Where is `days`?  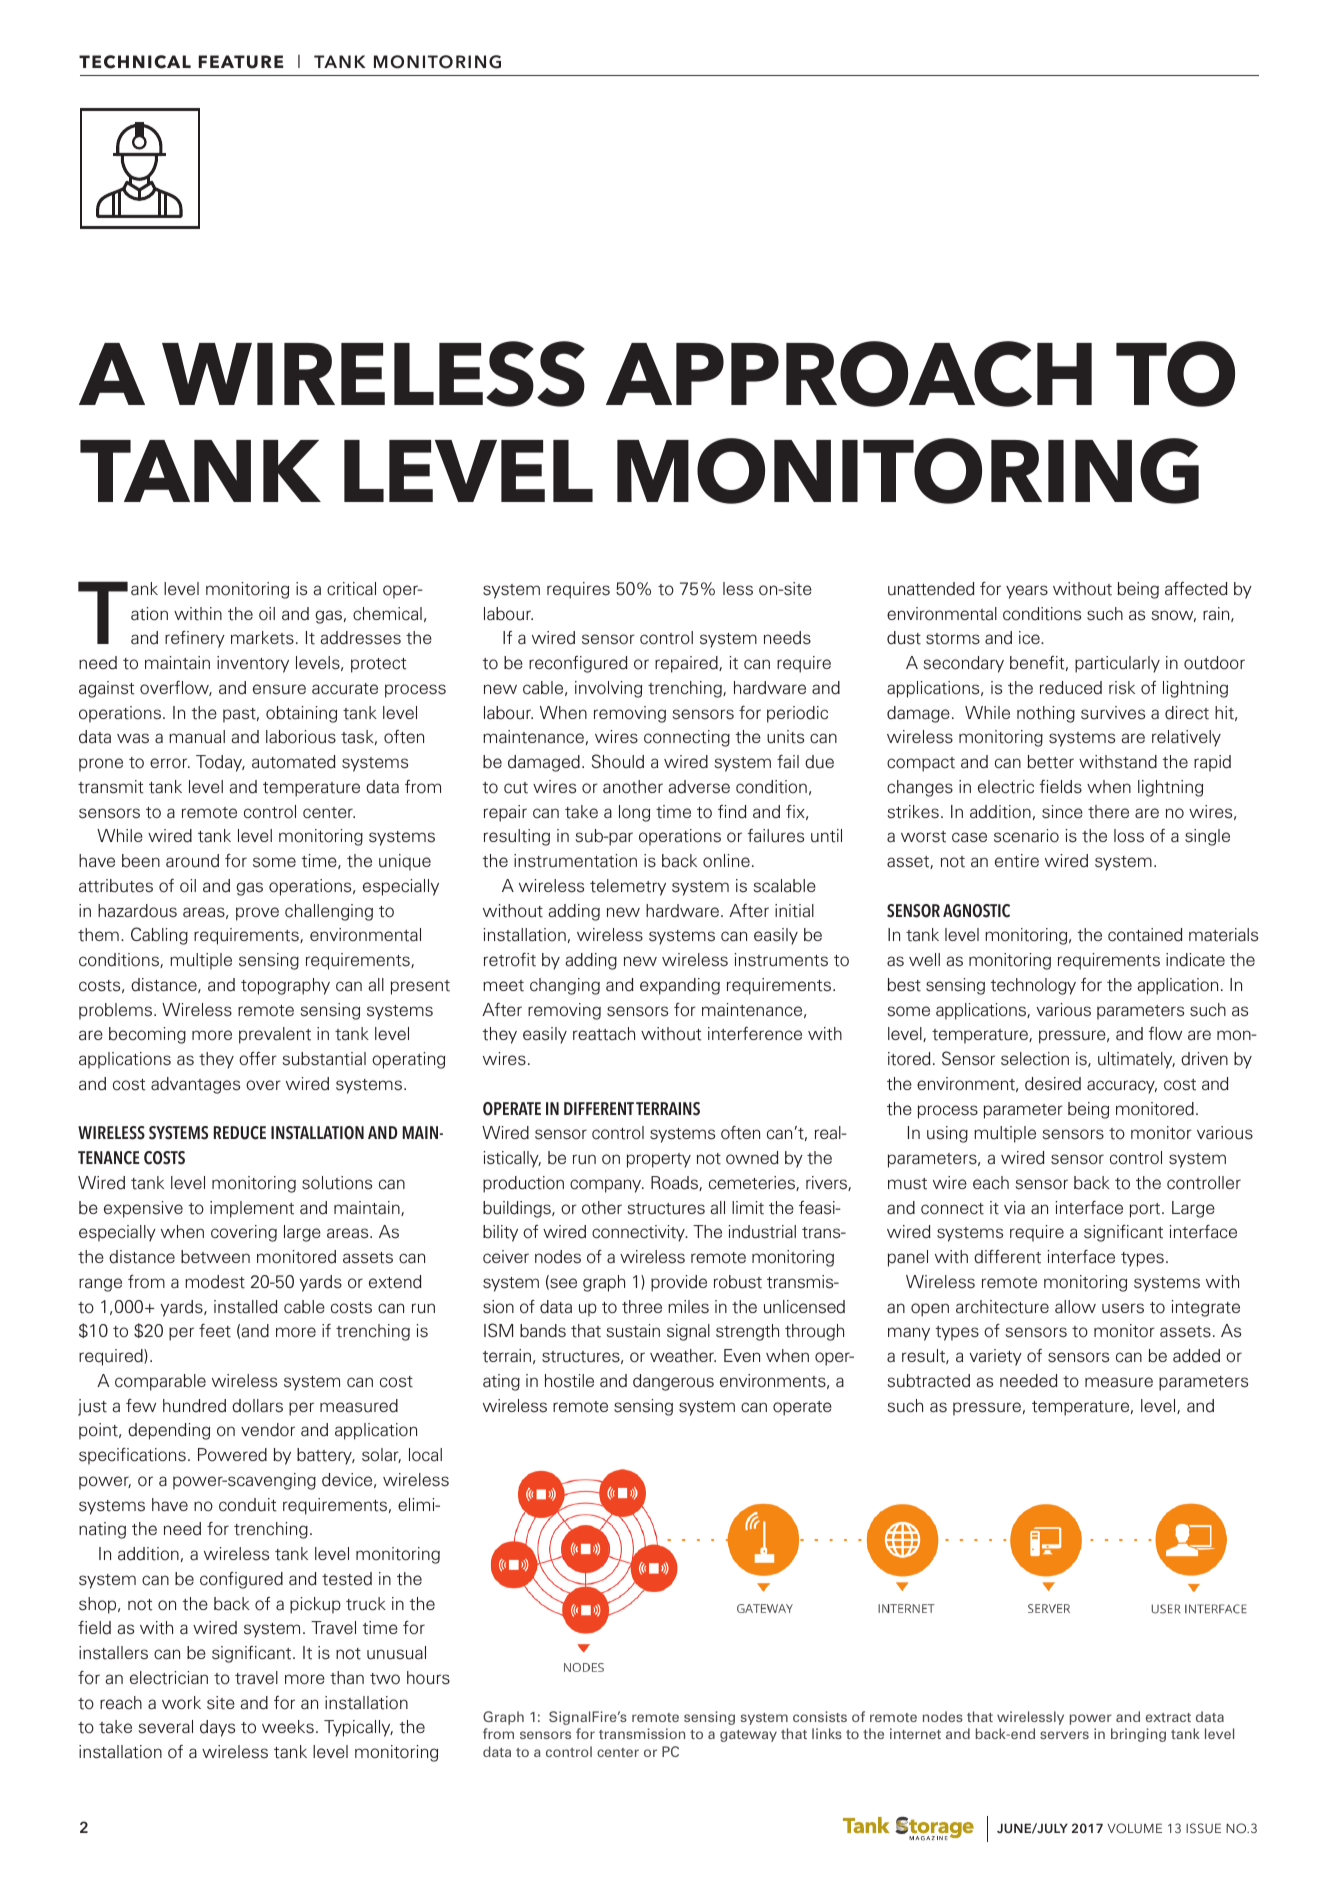
days is located at coordinates (217, 1728).
